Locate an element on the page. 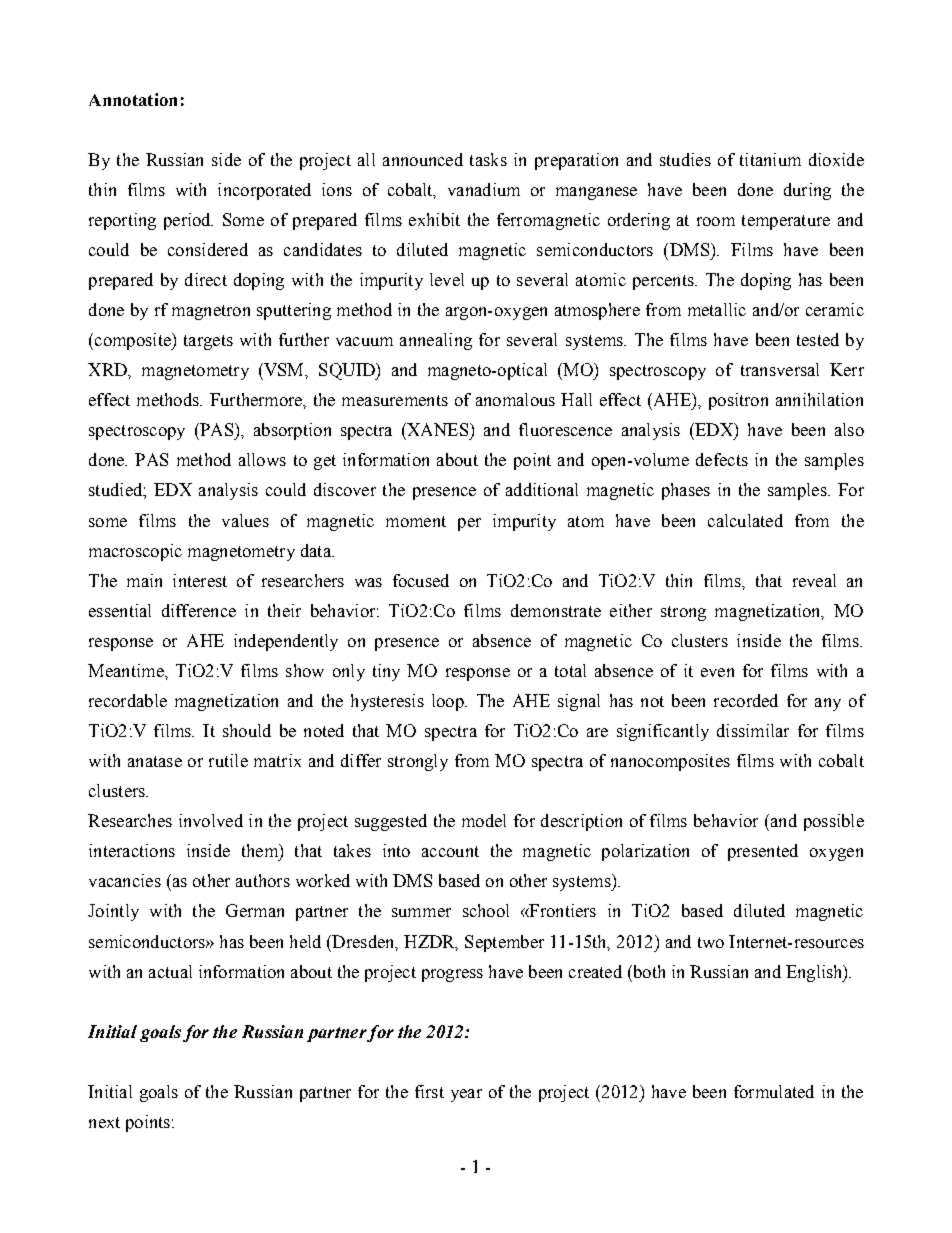 The width and height of the page is (952, 1233). model is located at coordinates (484, 820).
